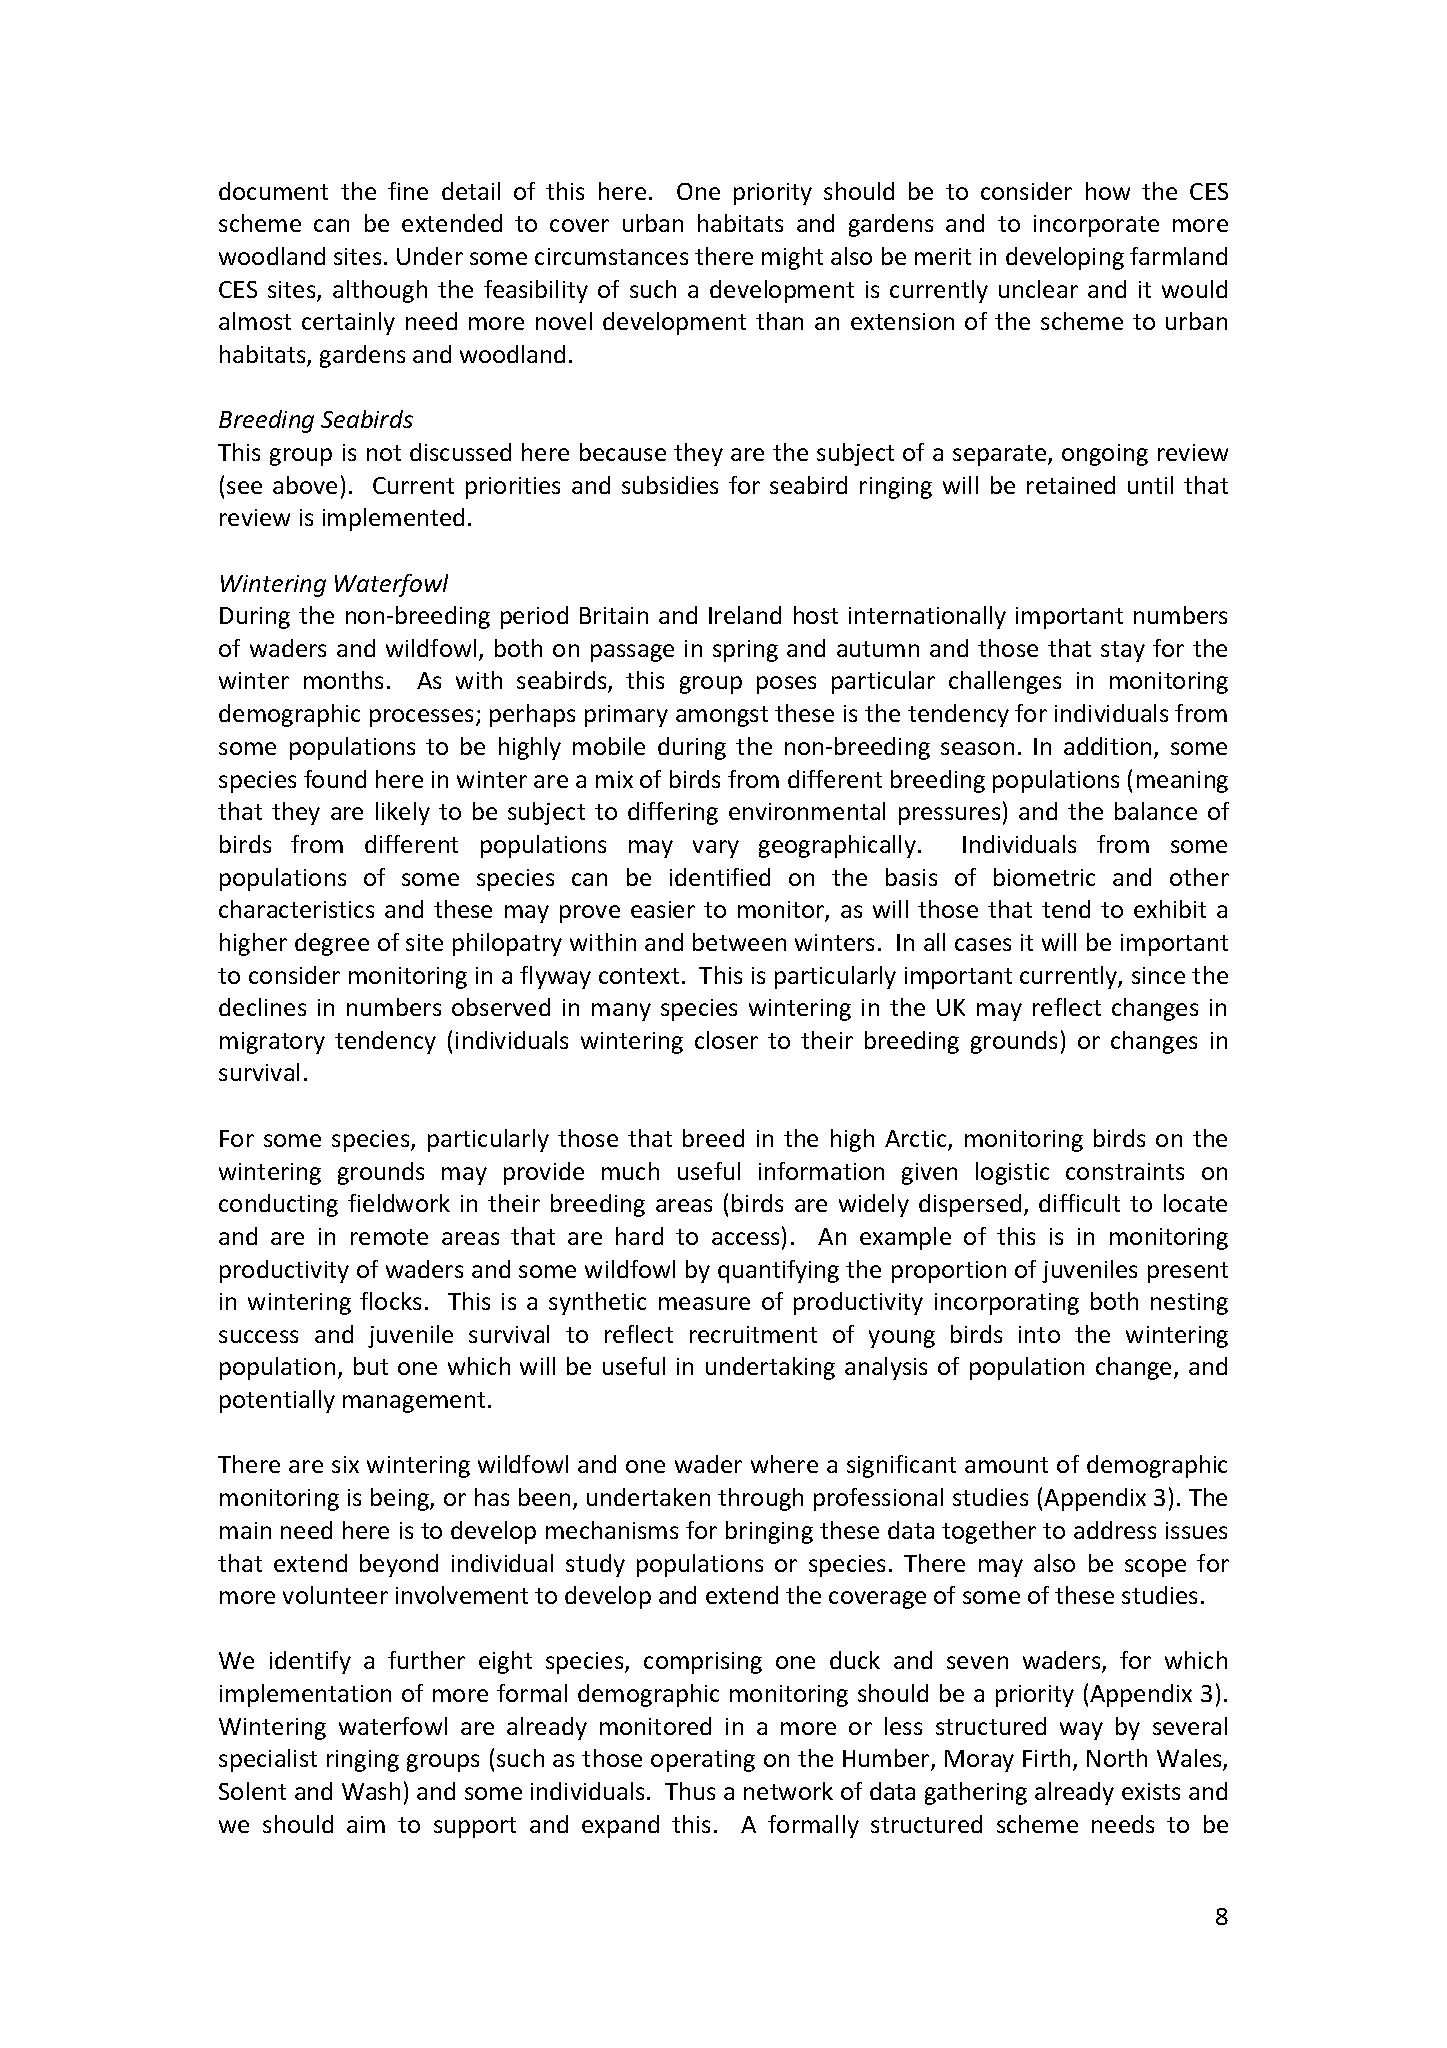 Image resolution: width=1447 pixels, height=2048 pixels. I want to click on incorporate, so click(1096, 226).
